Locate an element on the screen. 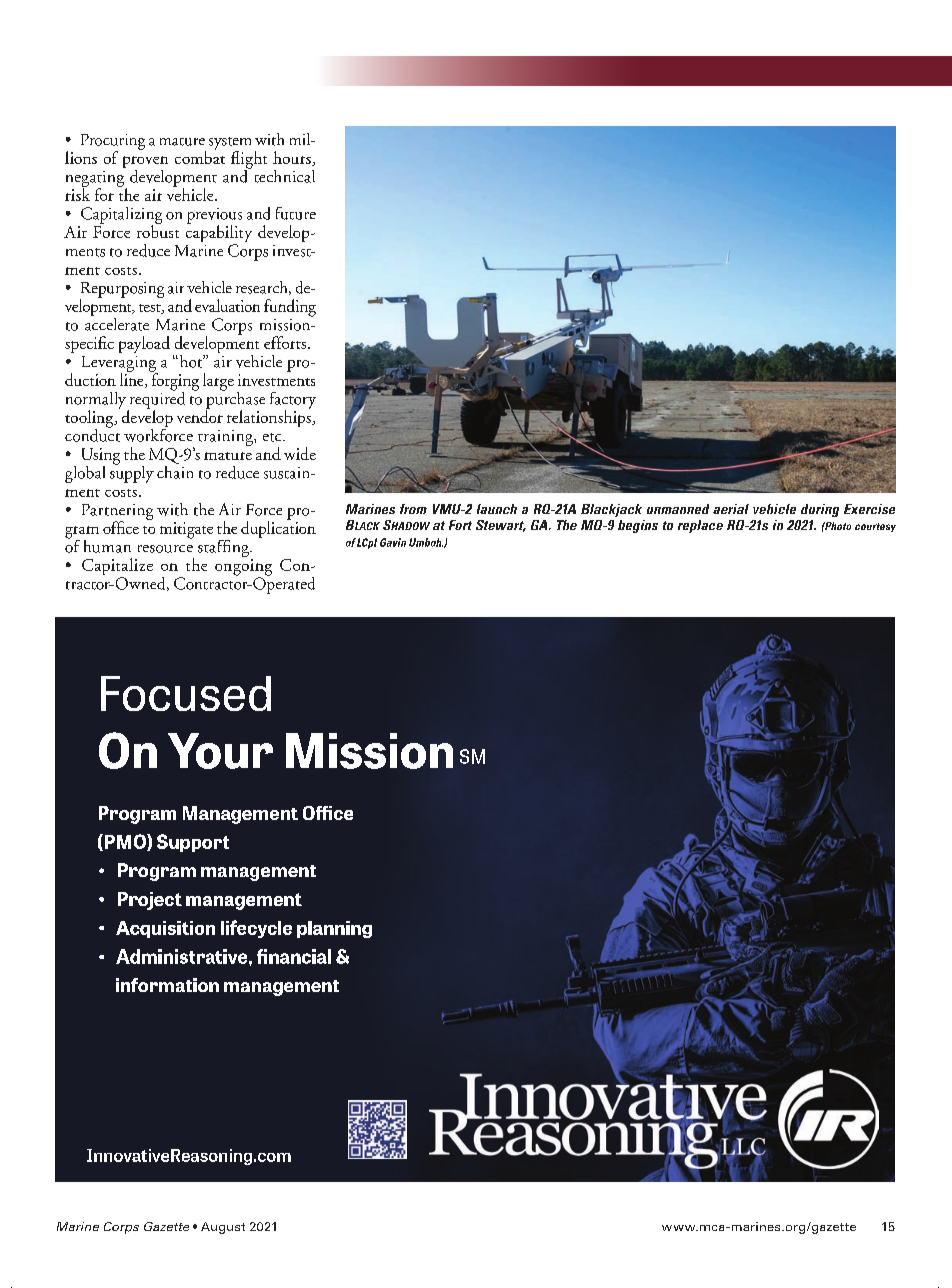  Stewart is located at coordinates (501, 526).
